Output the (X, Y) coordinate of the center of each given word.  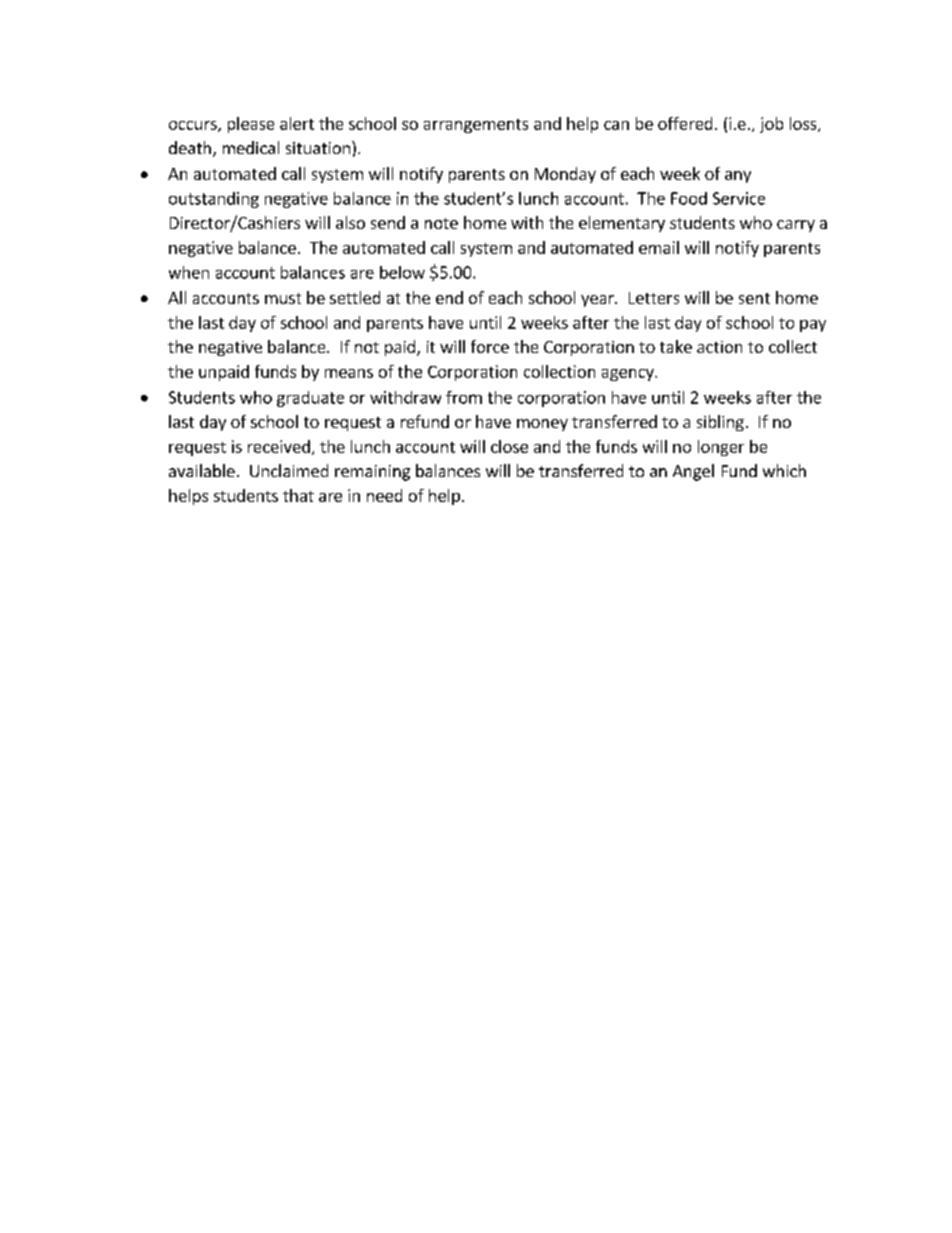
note (441, 223)
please (251, 125)
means (349, 373)
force (490, 346)
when (189, 272)
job (771, 125)
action (719, 347)
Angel (693, 472)
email (659, 247)
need (384, 495)
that (298, 495)
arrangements (476, 126)
